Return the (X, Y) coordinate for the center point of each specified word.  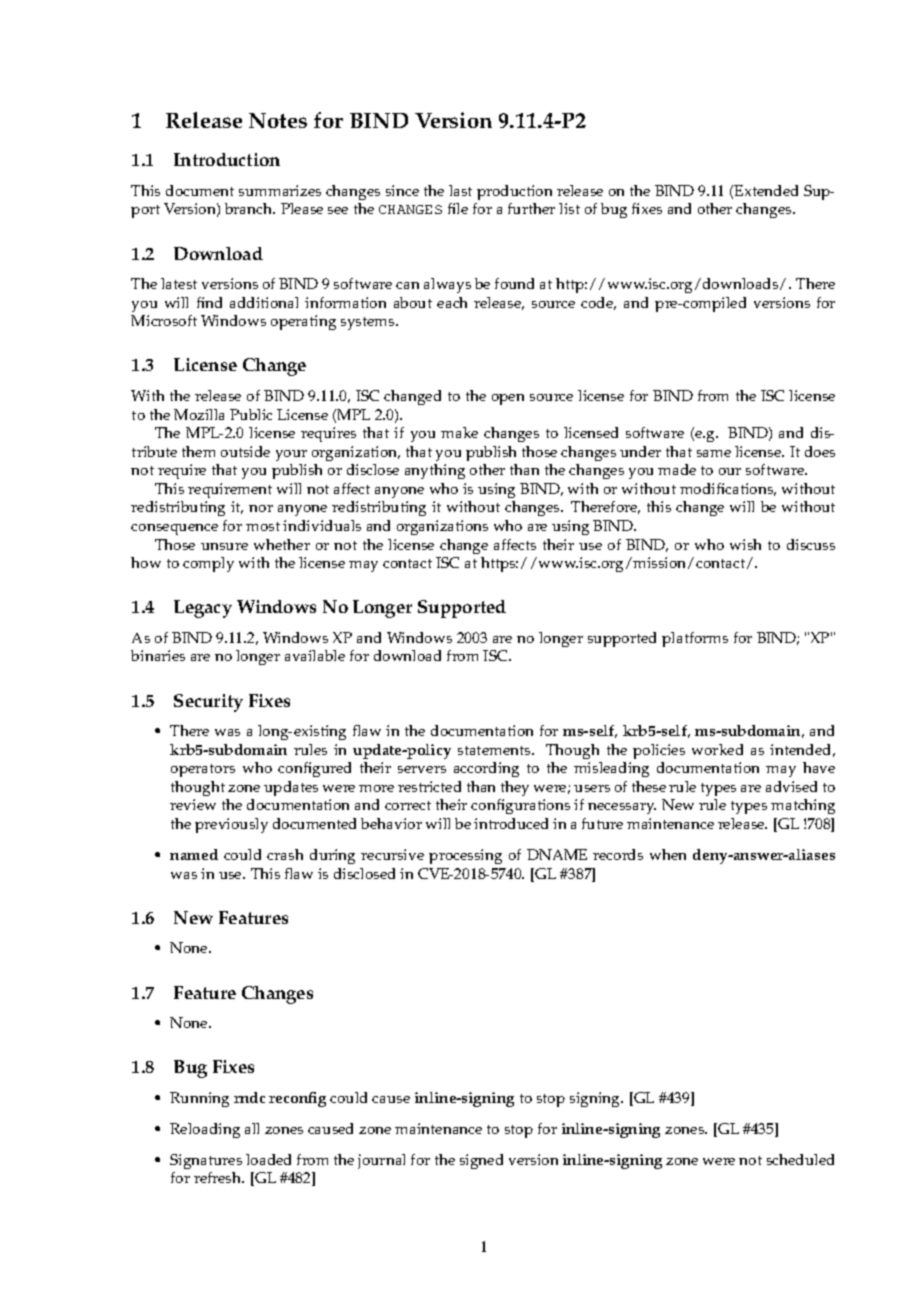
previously (231, 825)
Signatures (206, 1161)
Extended (766, 190)
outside (245, 451)
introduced (511, 823)
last (460, 190)
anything (435, 471)
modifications (728, 489)
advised (791, 786)
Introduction (227, 159)
